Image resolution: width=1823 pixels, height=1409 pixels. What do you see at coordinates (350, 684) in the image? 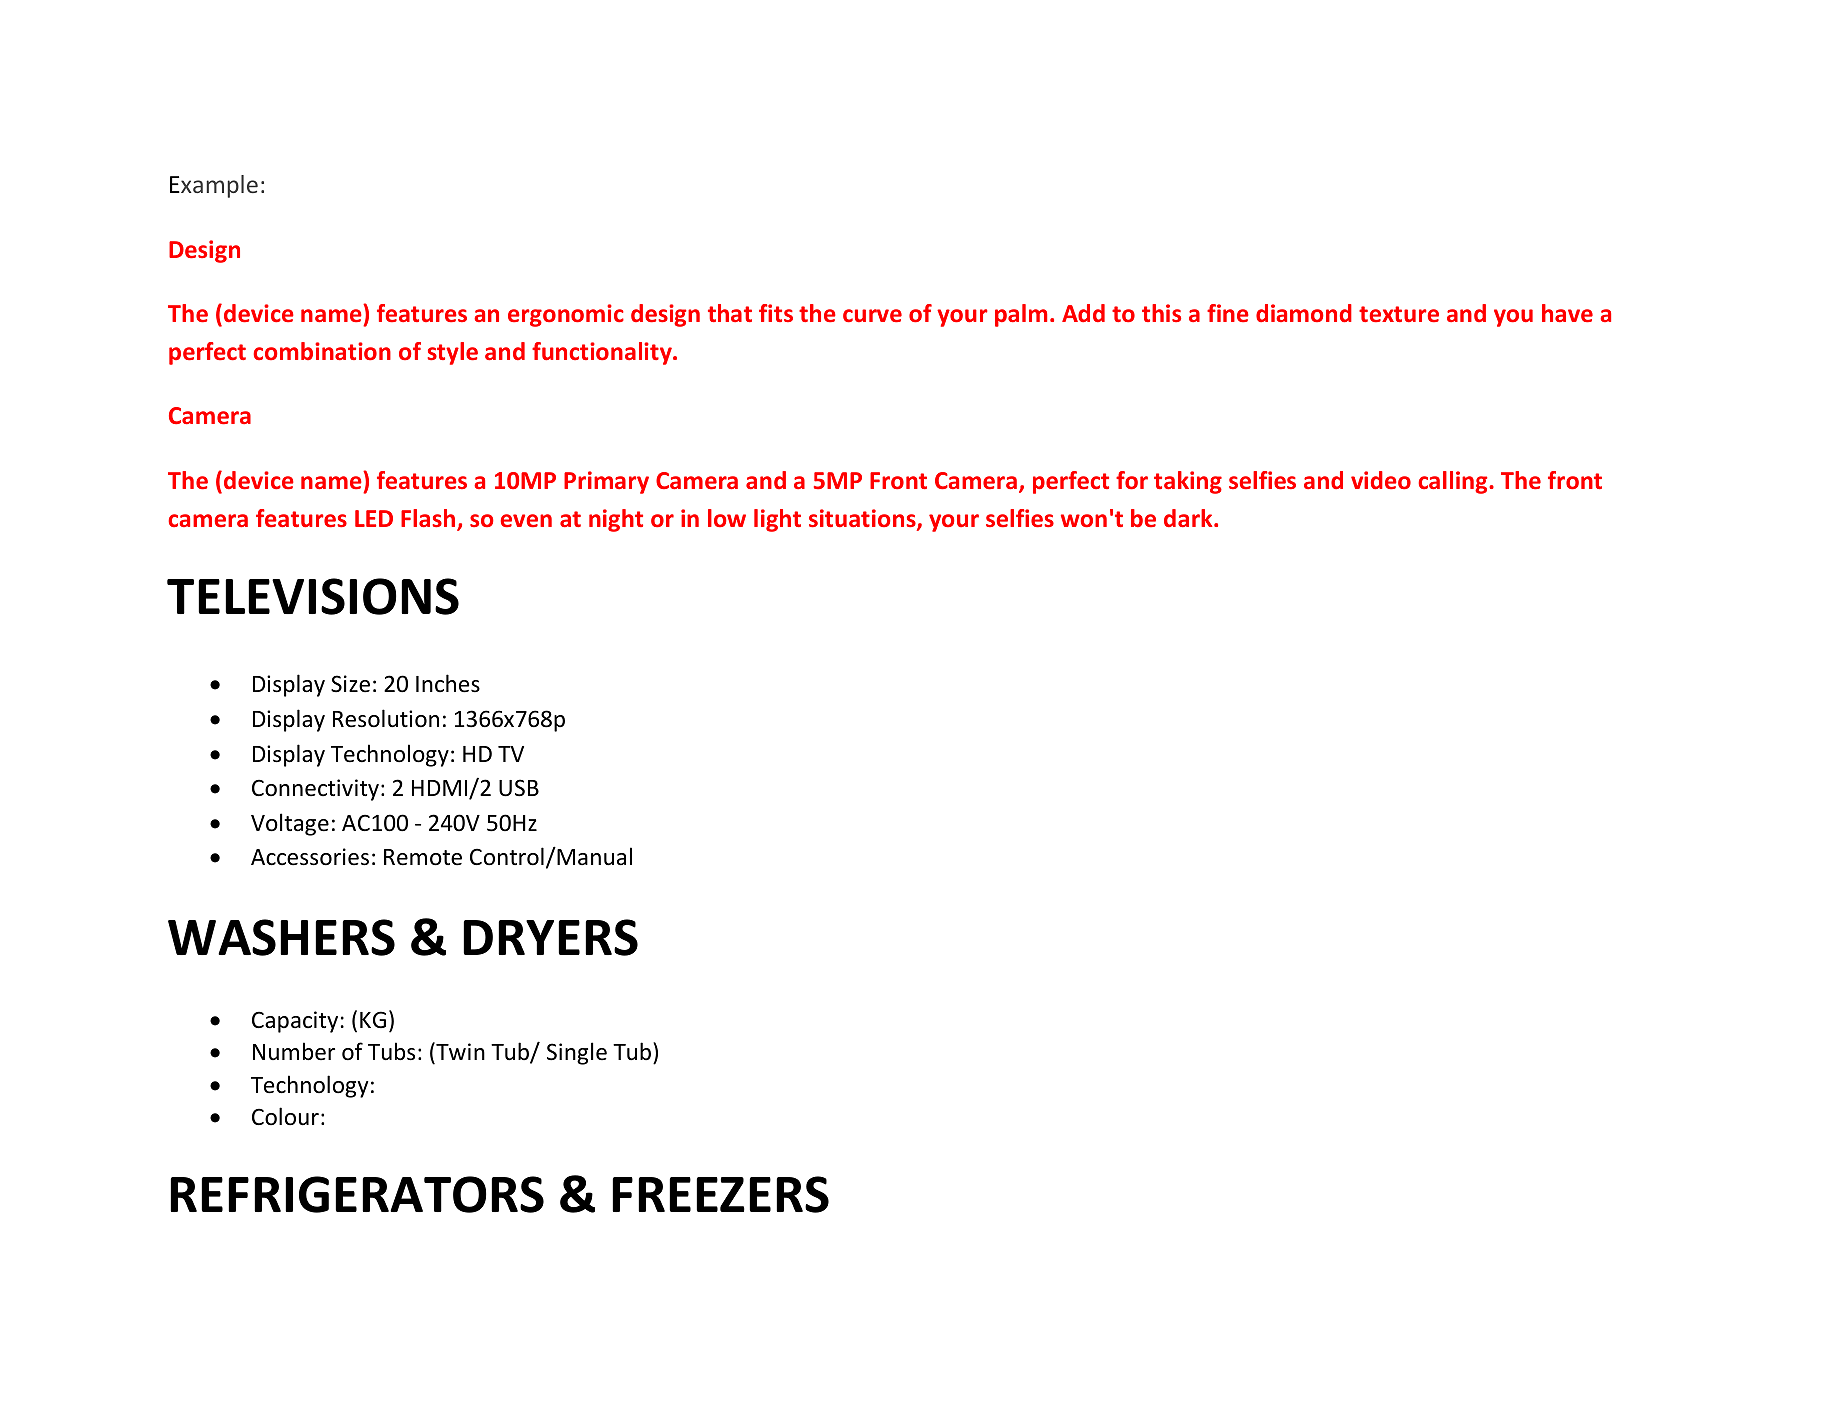
I see `Size` at bounding box center [350, 684].
